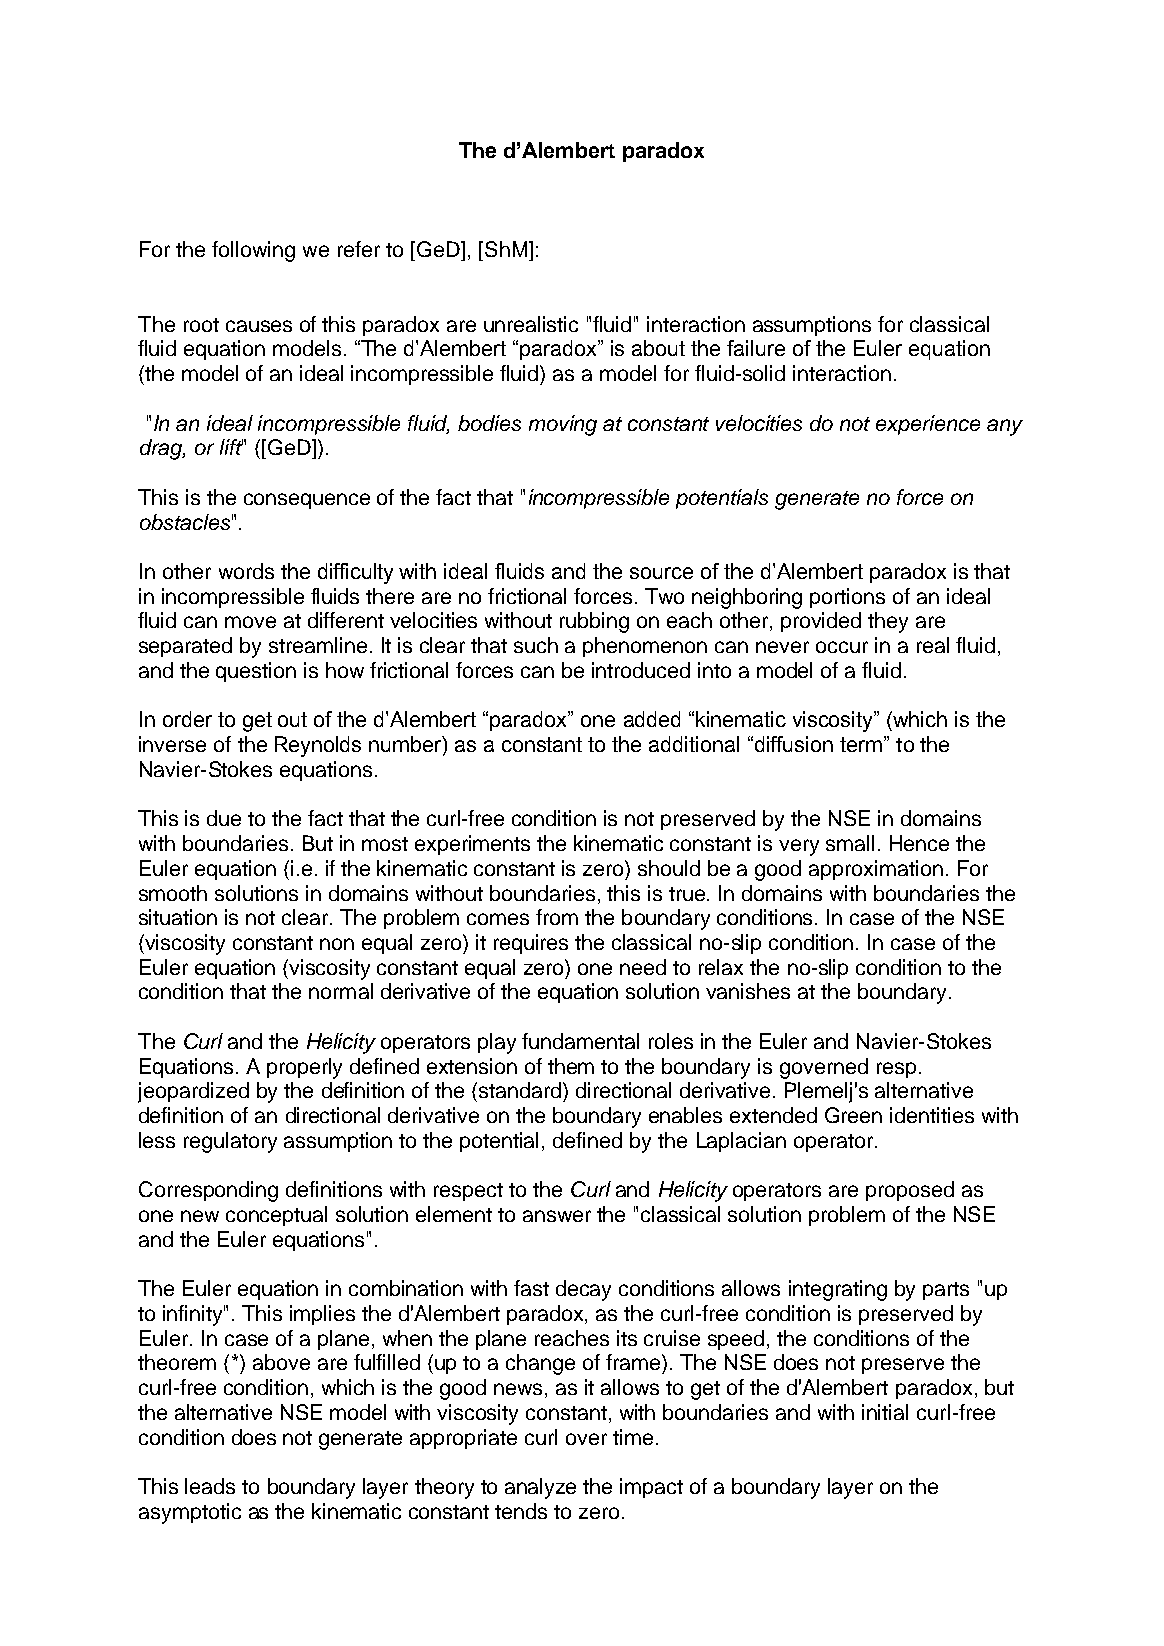 This screenshot has height=1646, width=1164. Describe the element at coordinates (173, 893) in the screenshot. I see `smooth` at that location.
